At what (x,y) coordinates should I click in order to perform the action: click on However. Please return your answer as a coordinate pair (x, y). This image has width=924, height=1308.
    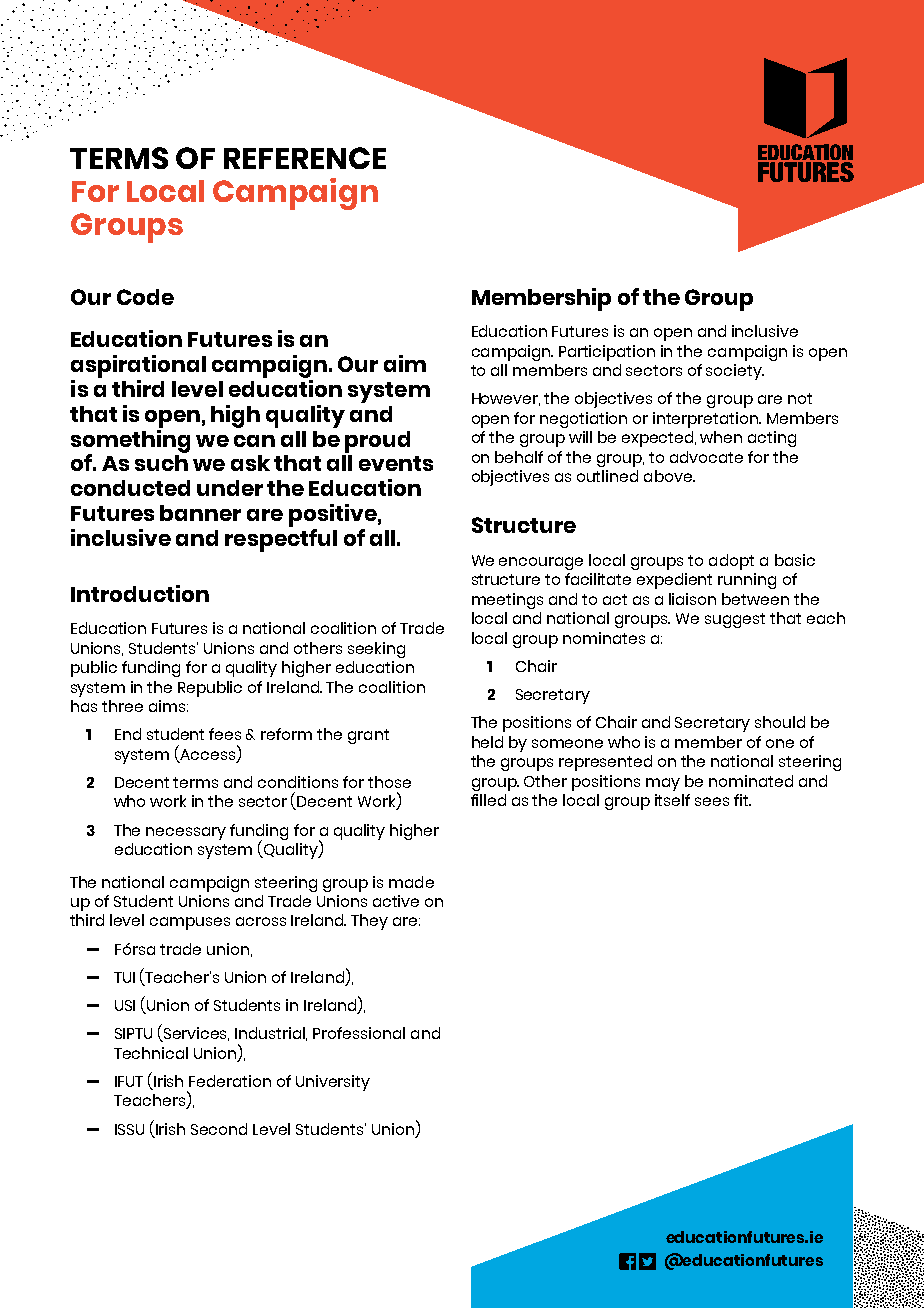
    Looking at the image, I should click on (506, 399).
